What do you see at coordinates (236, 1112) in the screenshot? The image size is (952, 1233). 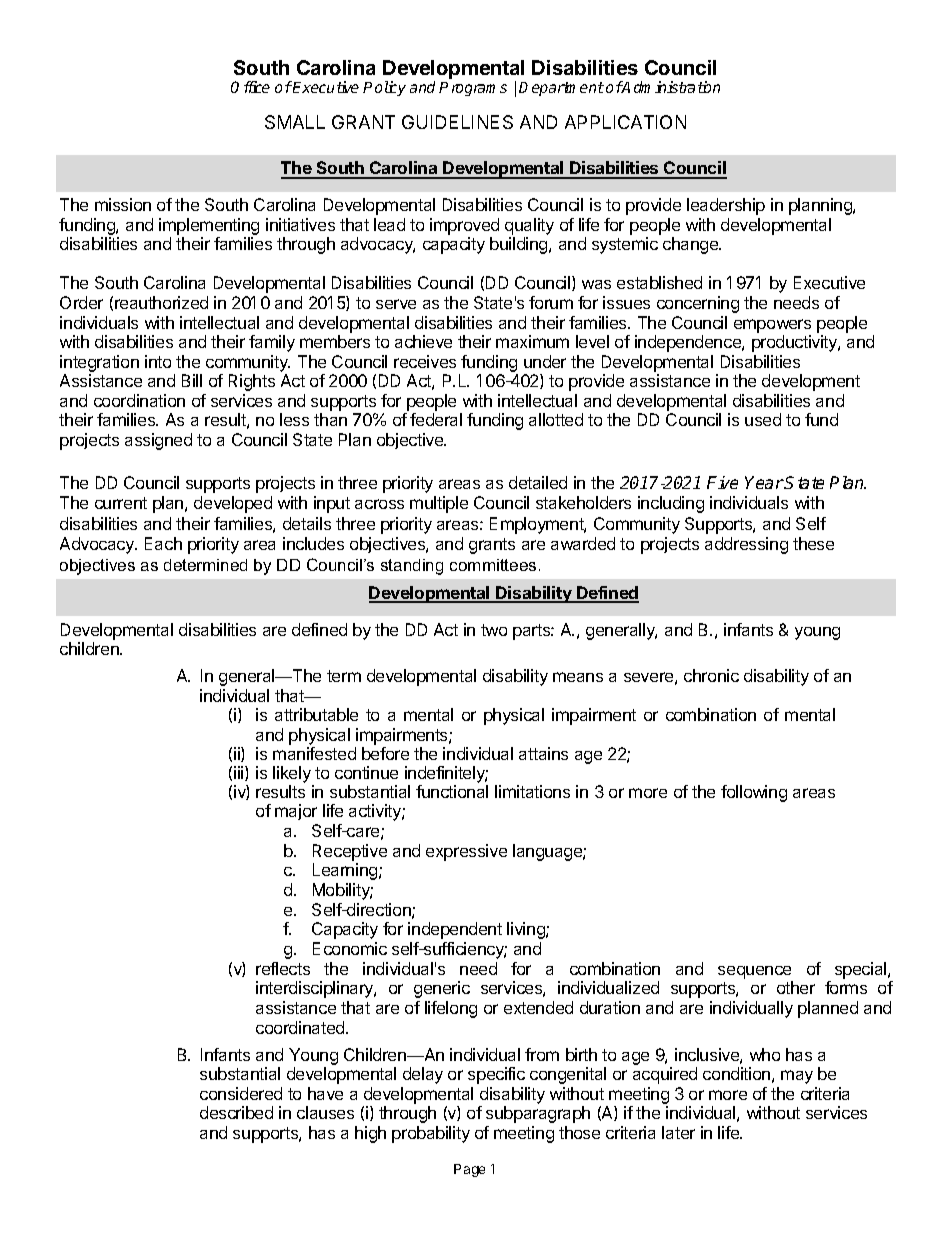 I see `described` at bounding box center [236, 1112].
